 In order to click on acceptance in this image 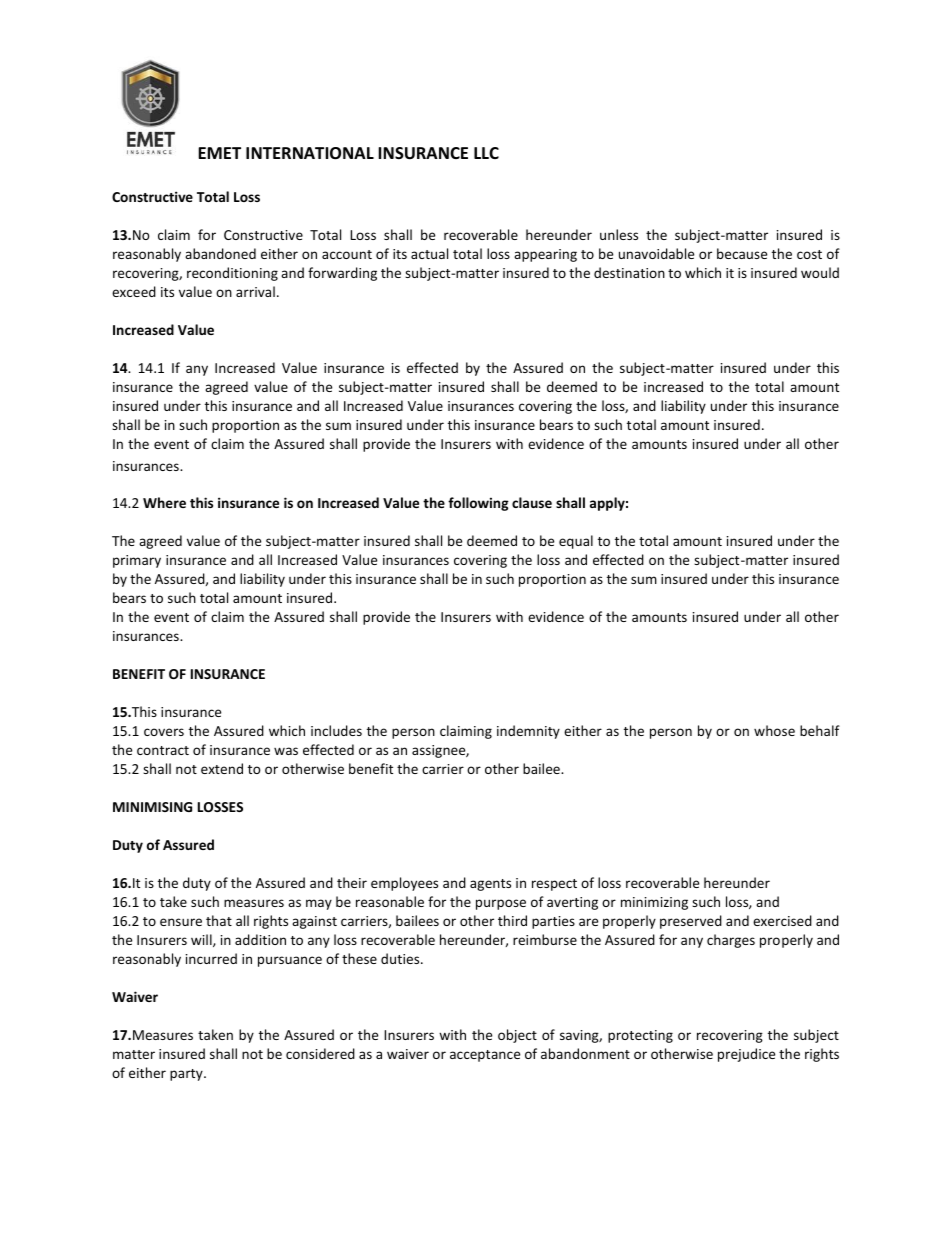, I will do `click(485, 1056)`.
